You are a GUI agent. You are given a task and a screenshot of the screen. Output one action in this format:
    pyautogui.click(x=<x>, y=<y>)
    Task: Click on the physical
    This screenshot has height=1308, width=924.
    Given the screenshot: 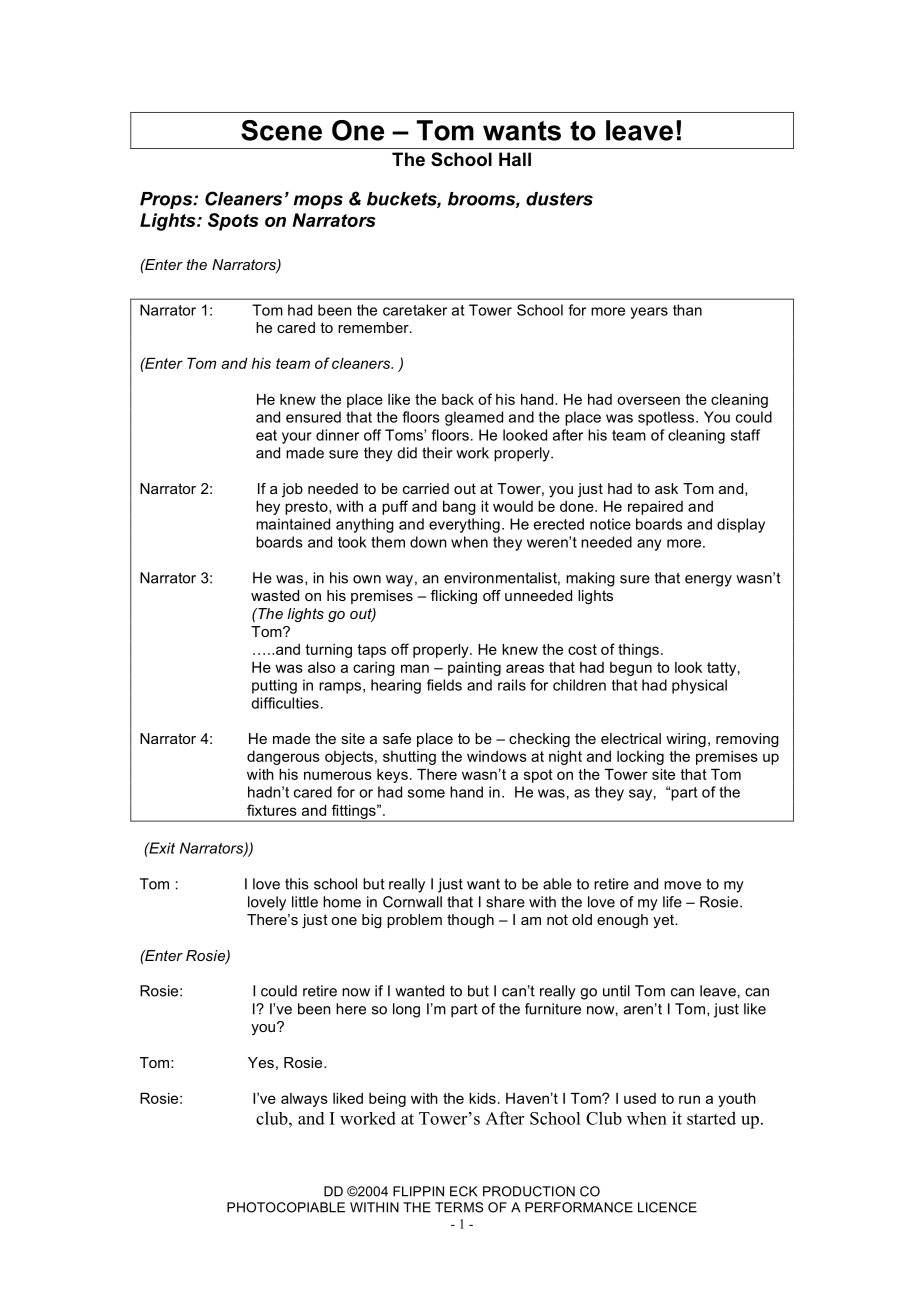 What is the action you would take?
    pyautogui.click(x=699, y=686)
